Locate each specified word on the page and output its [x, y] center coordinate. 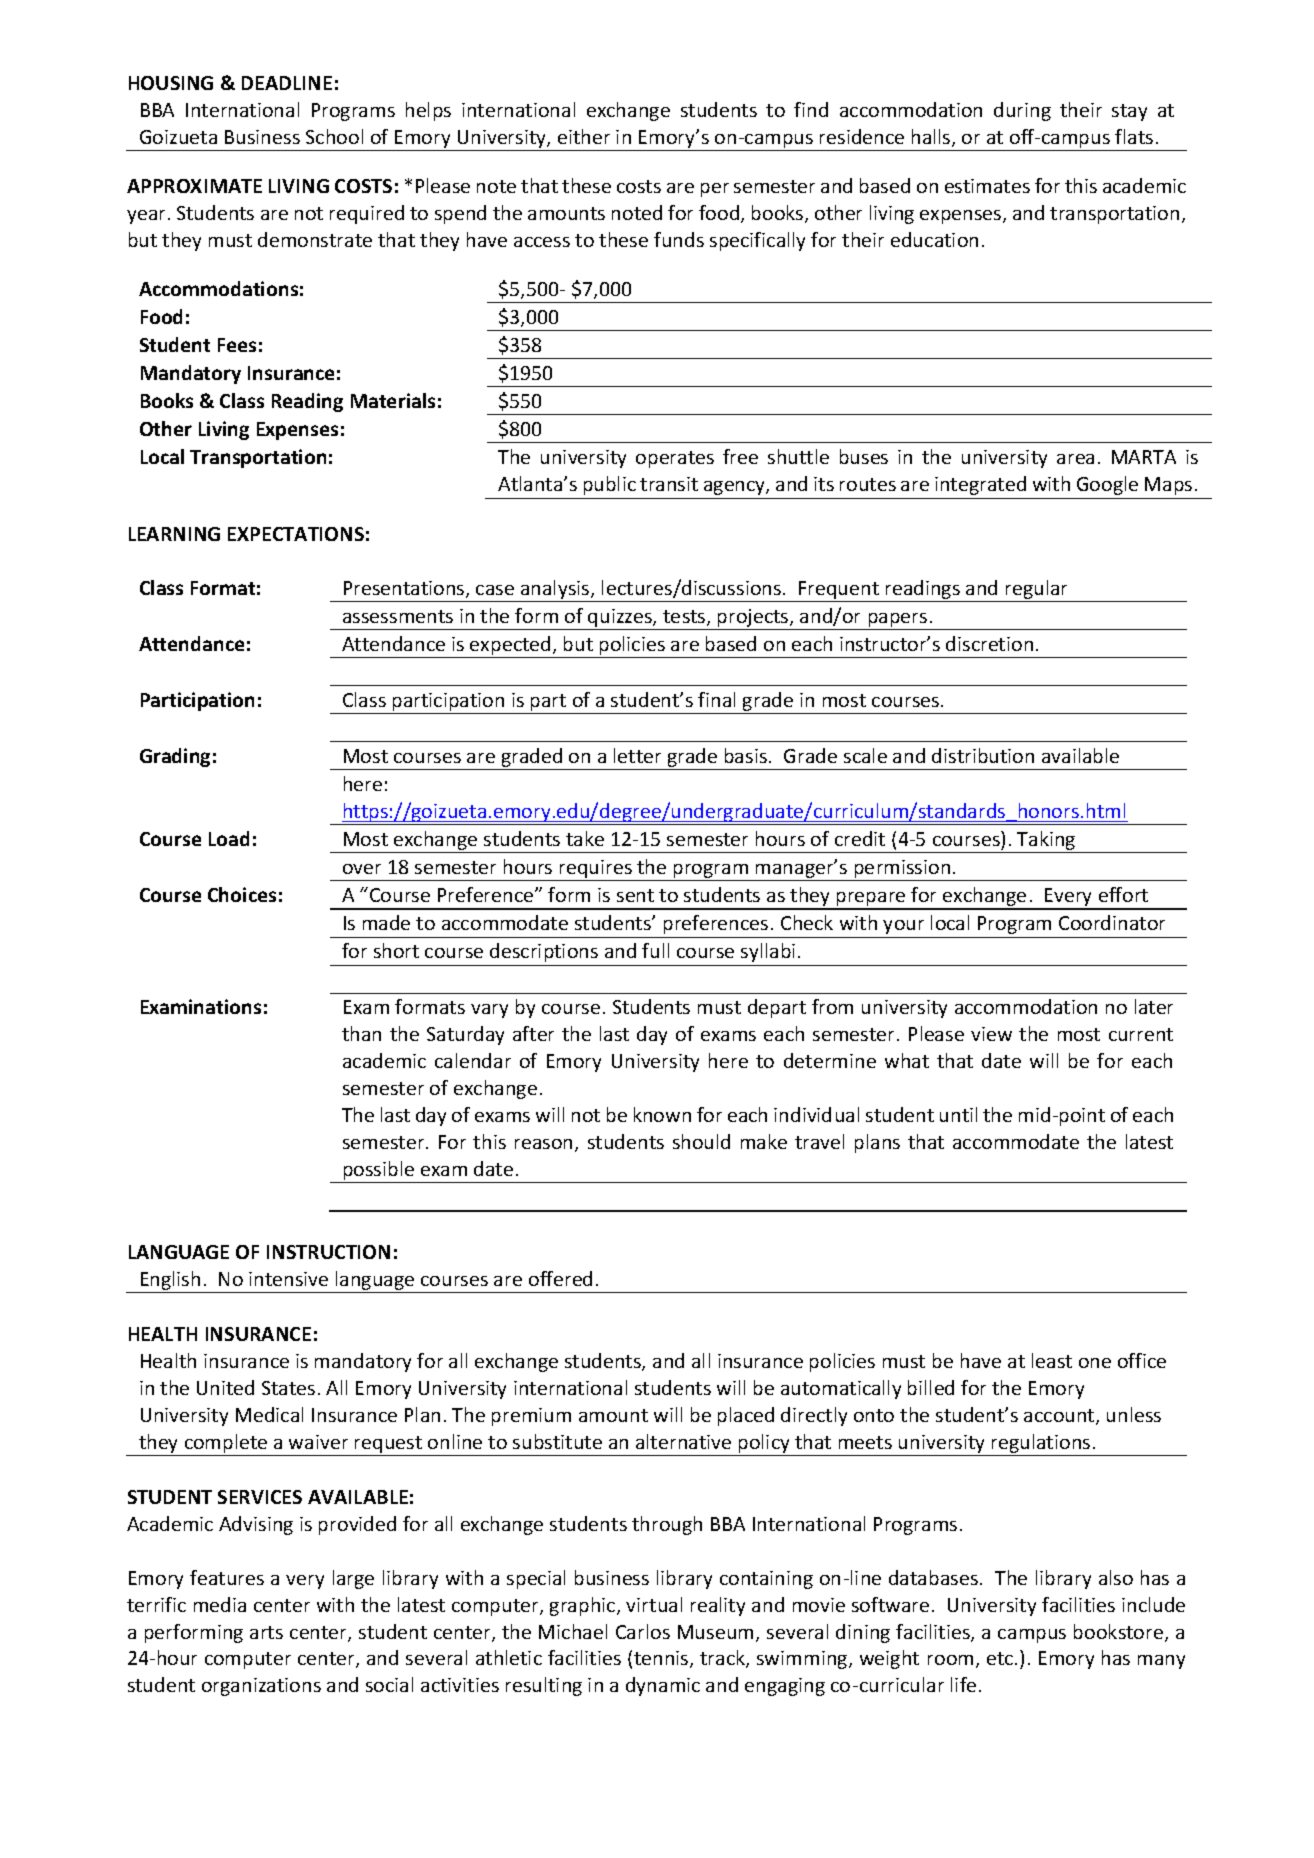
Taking [1047, 842]
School [334, 136]
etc [1001, 1658]
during [1022, 111]
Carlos [643, 1631]
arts [266, 1632]
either [584, 136]
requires [596, 870]
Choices [242, 894]
